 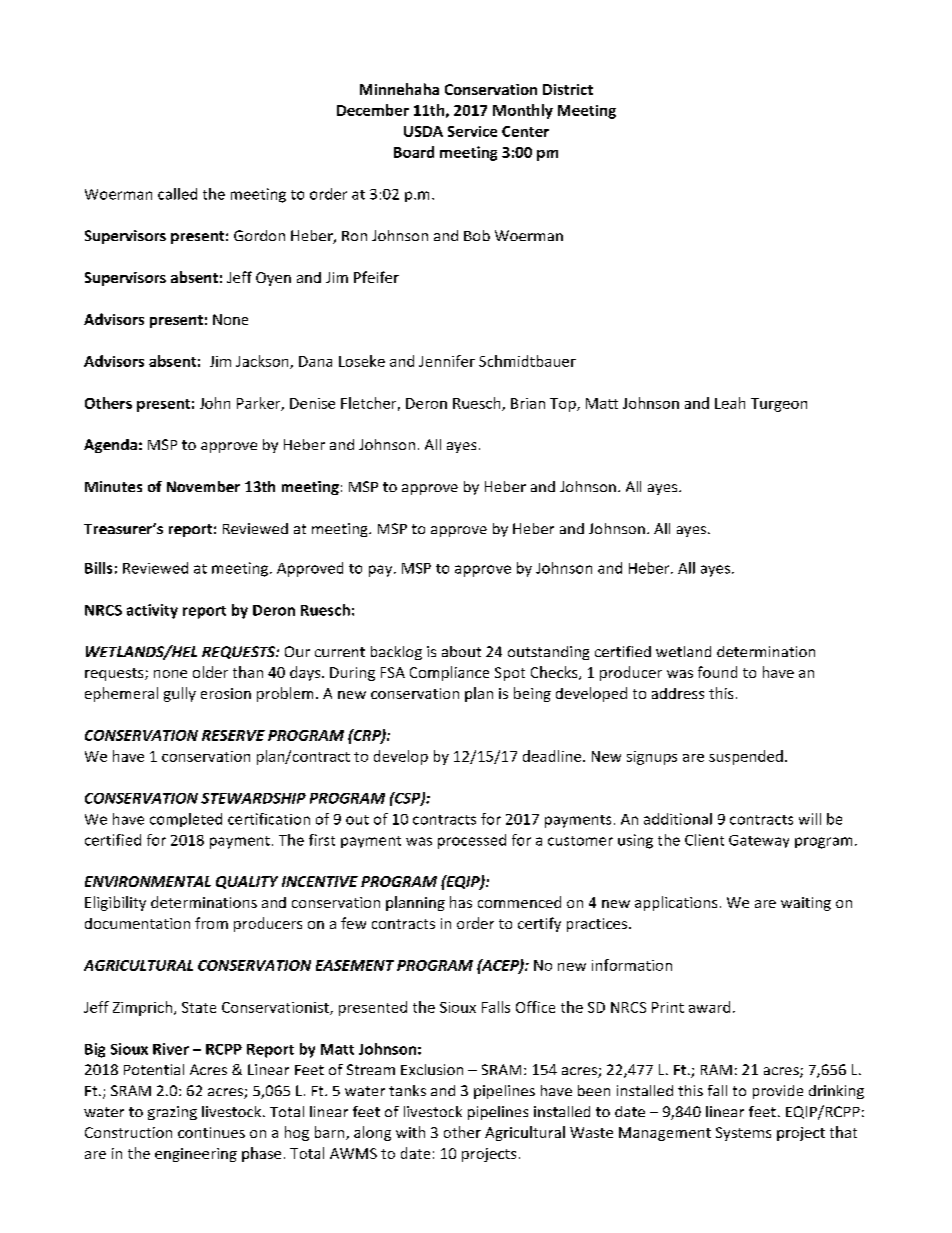 I want to click on Jennifer, so click(x=447, y=361).
